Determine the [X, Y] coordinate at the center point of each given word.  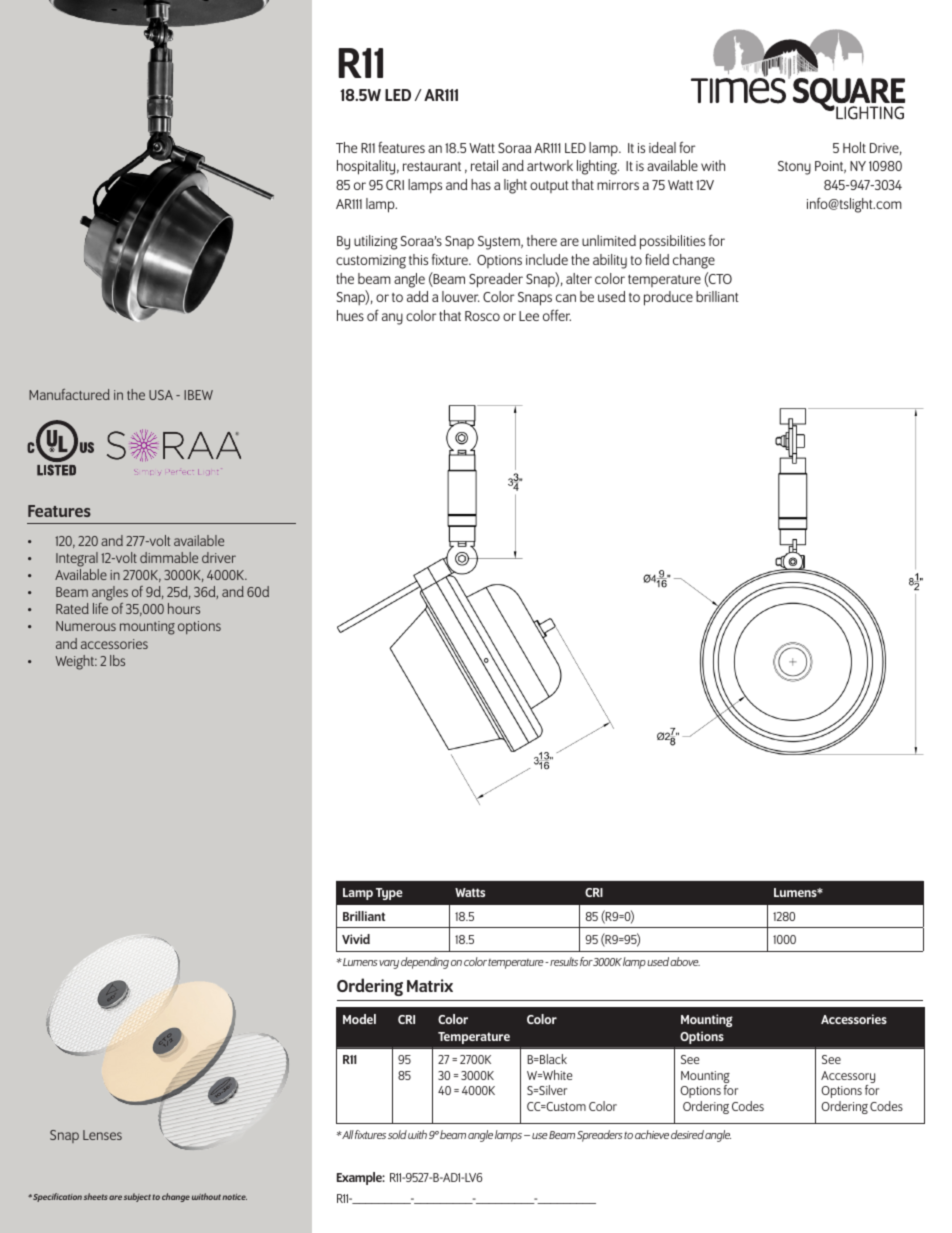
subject [137, 1197]
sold [397, 1134]
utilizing [376, 242]
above [685, 961]
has [481, 184]
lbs [117, 660]
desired [687, 1134]
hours [184, 608]
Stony [794, 168]
